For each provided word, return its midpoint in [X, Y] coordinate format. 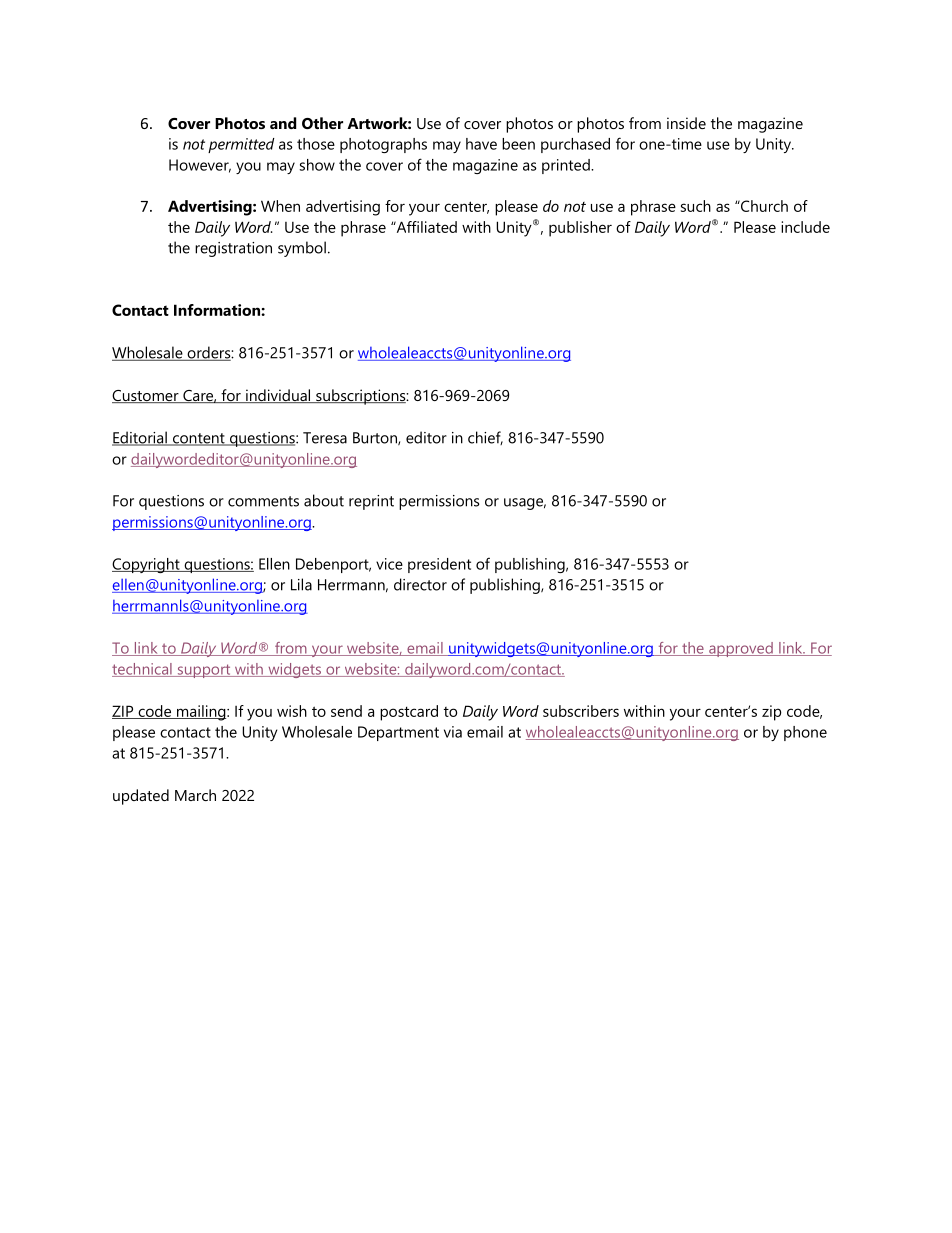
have [481, 144]
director [420, 584]
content [199, 439]
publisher [580, 229]
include [805, 227]
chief [485, 438]
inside [686, 123]
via [453, 732]
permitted [241, 145]
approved [741, 649]
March [195, 795]
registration [233, 249]
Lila [301, 584]
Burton [376, 438]
